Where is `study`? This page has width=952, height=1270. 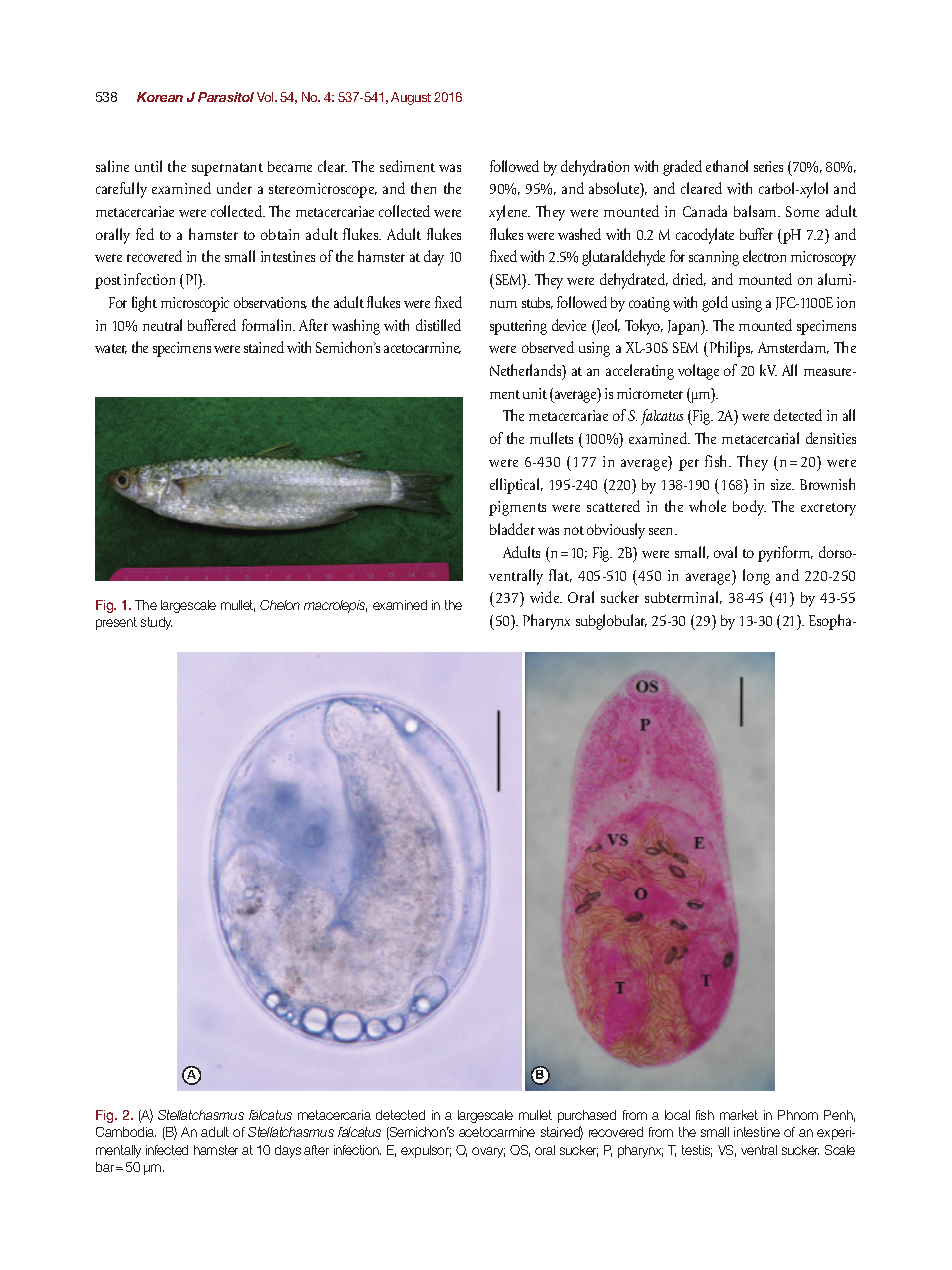
study is located at coordinates (156, 623).
